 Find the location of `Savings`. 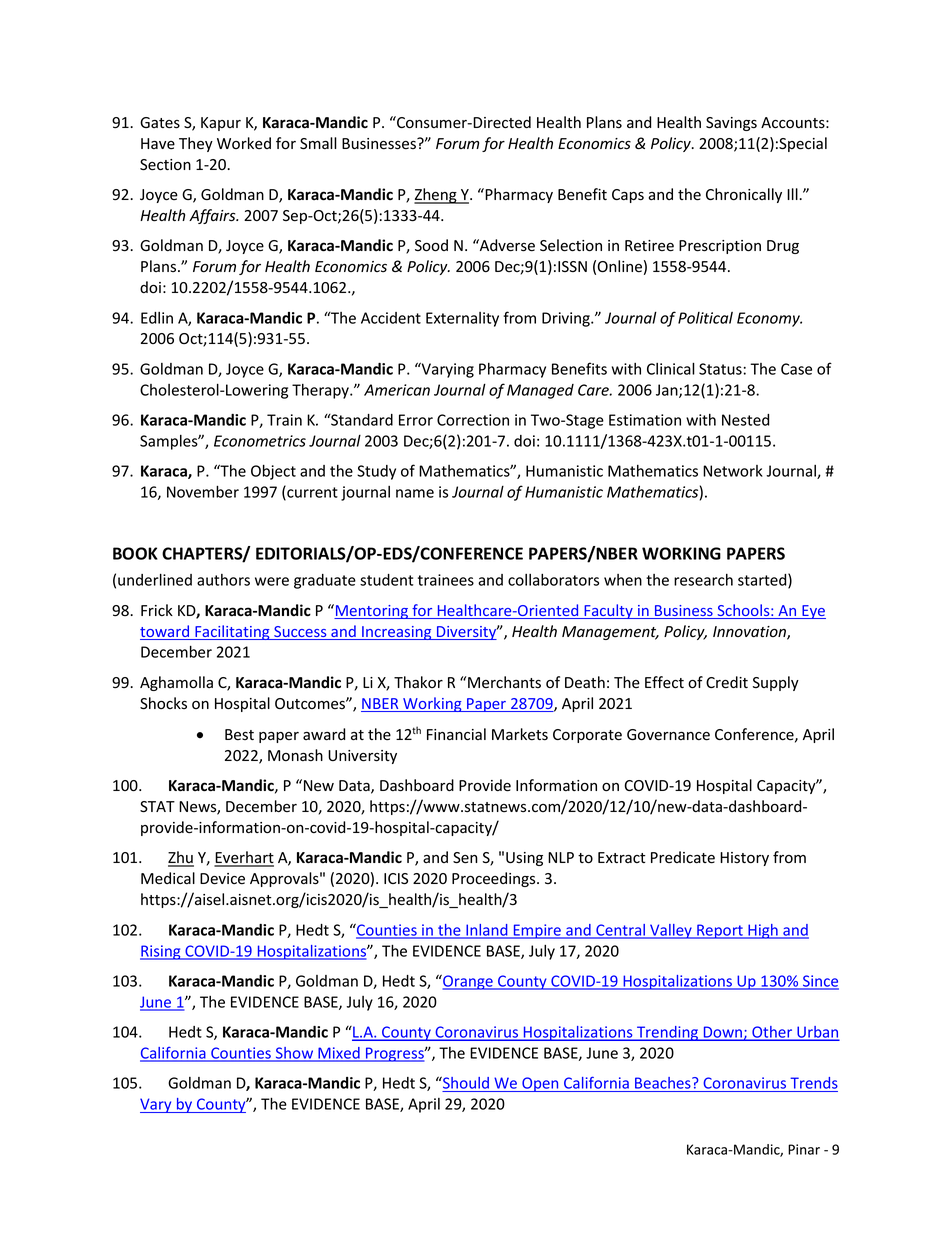

Savings is located at coordinates (731, 124).
